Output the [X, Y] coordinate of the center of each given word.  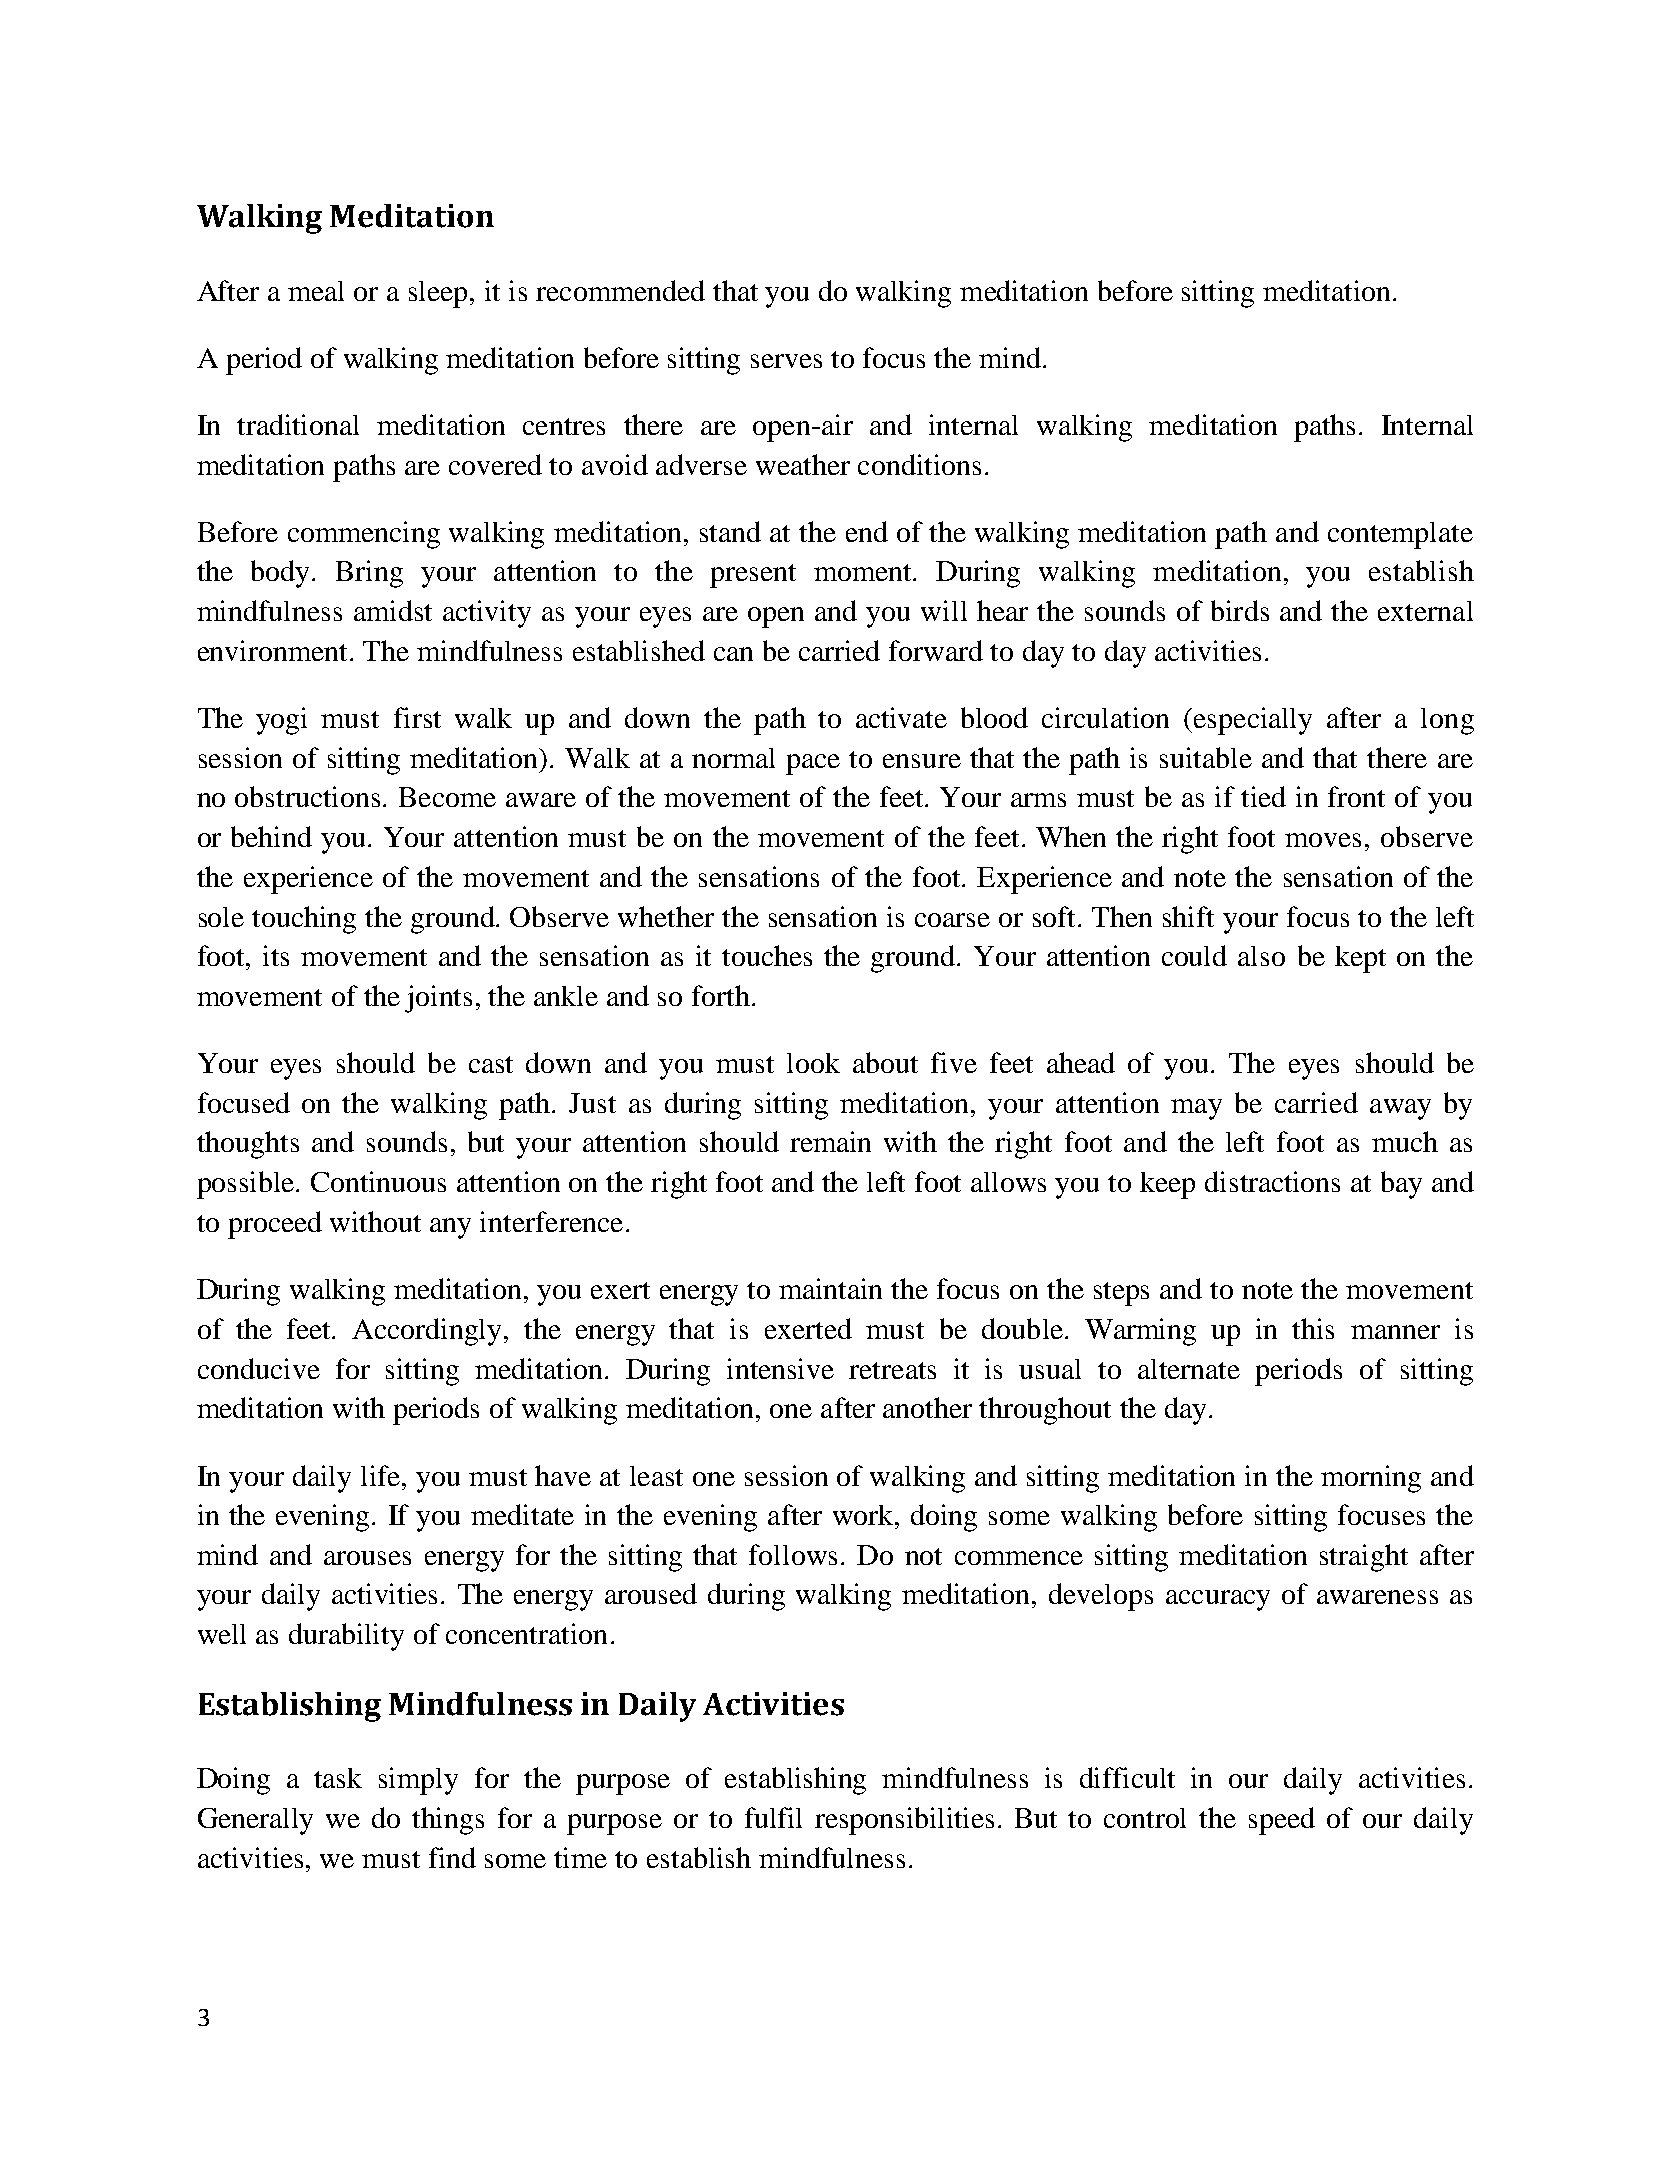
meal [316, 291]
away [1400, 1109]
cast [491, 1064]
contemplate [1400, 535]
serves [786, 361]
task [338, 1778]
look [813, 1063]
